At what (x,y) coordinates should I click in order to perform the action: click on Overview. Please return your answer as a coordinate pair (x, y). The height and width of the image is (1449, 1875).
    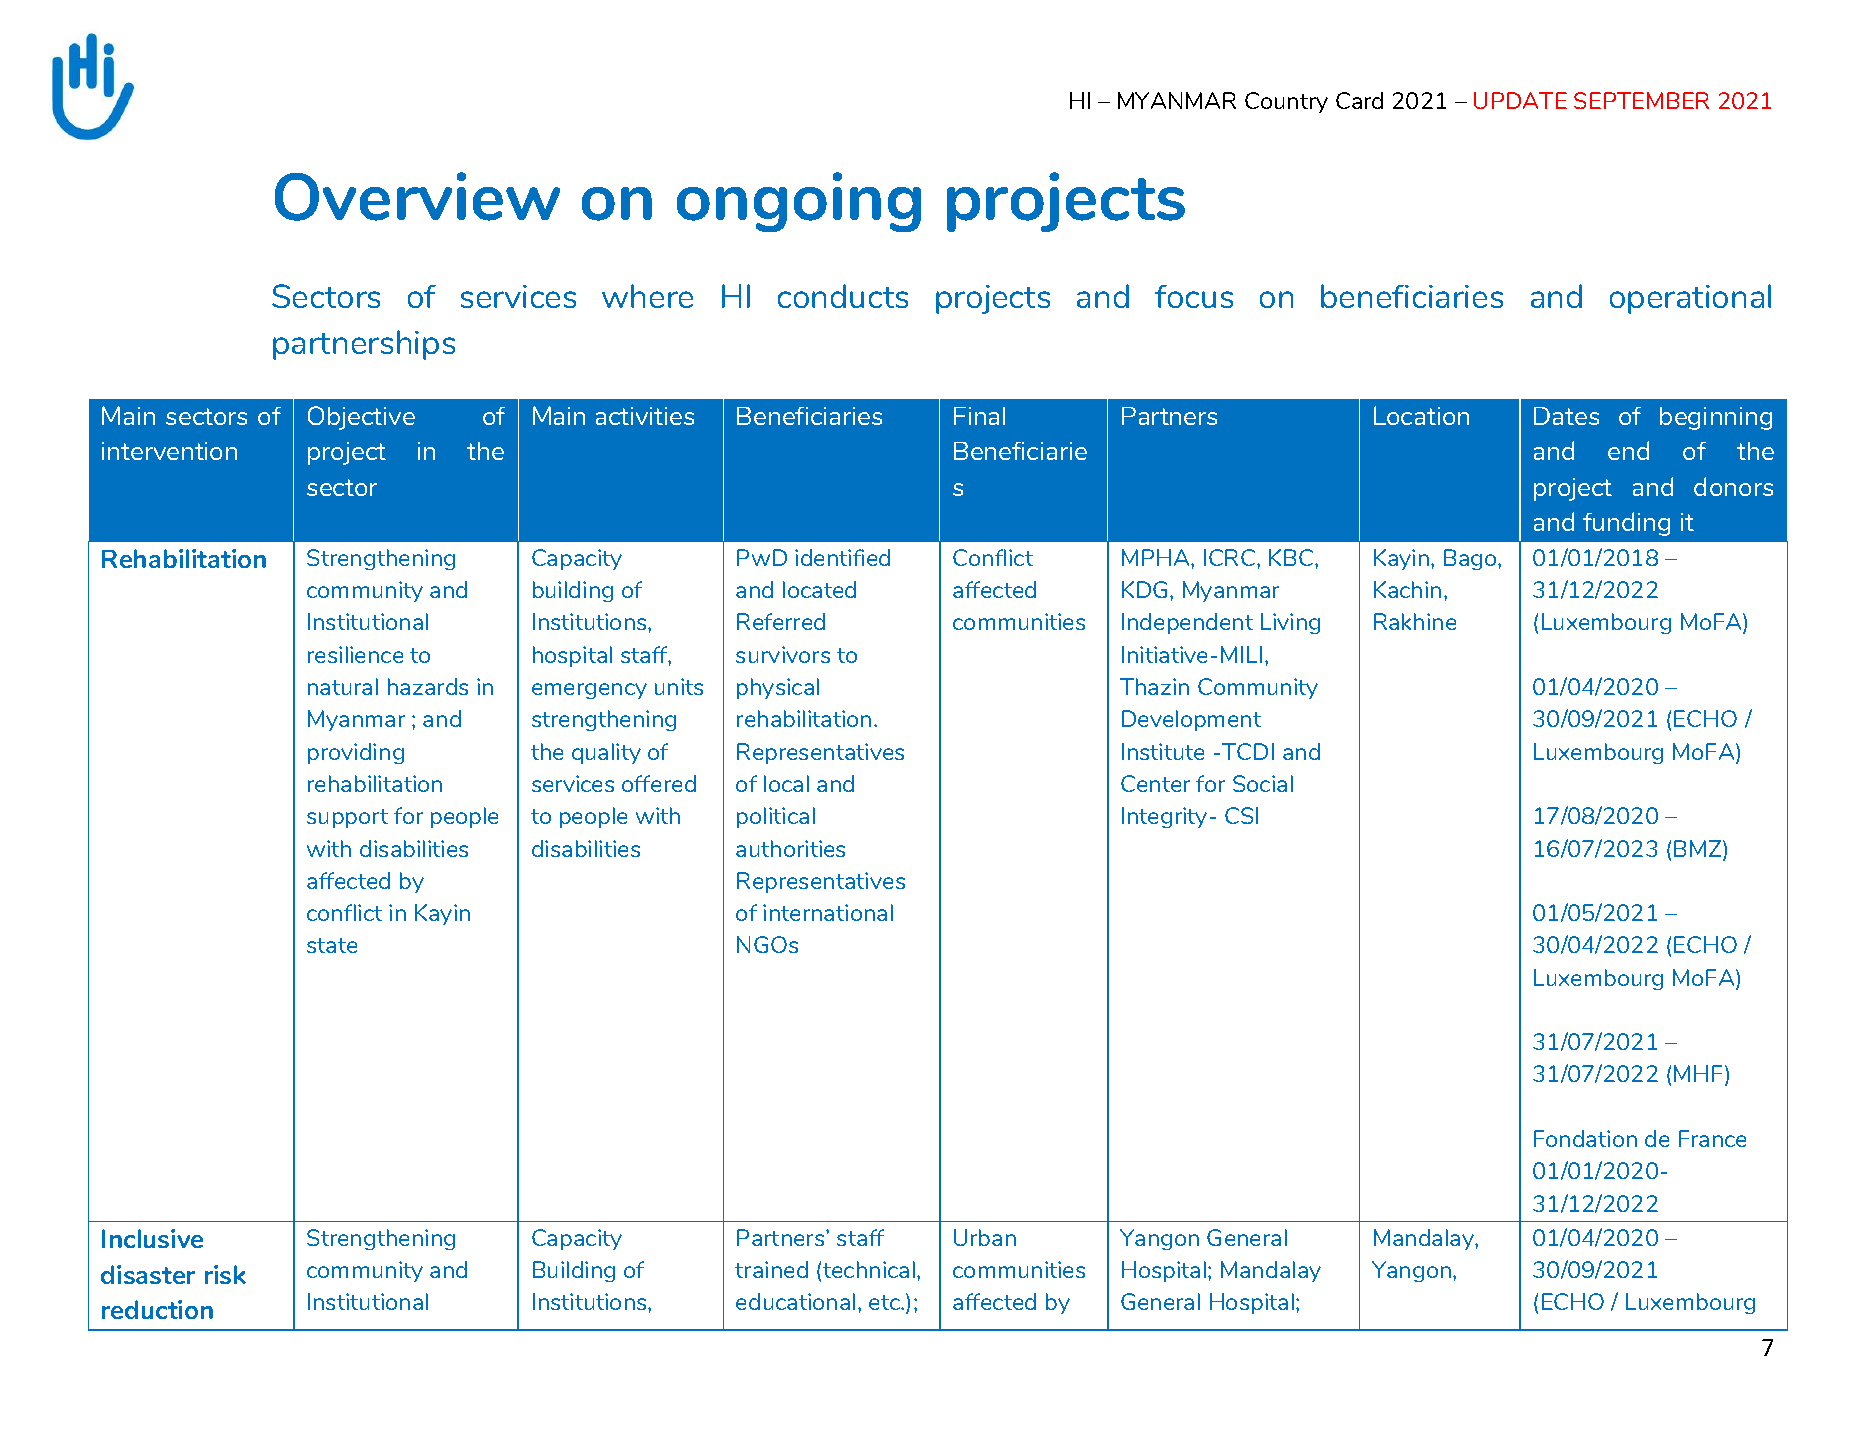
    Looking at the image, I should click on (417, 196).
